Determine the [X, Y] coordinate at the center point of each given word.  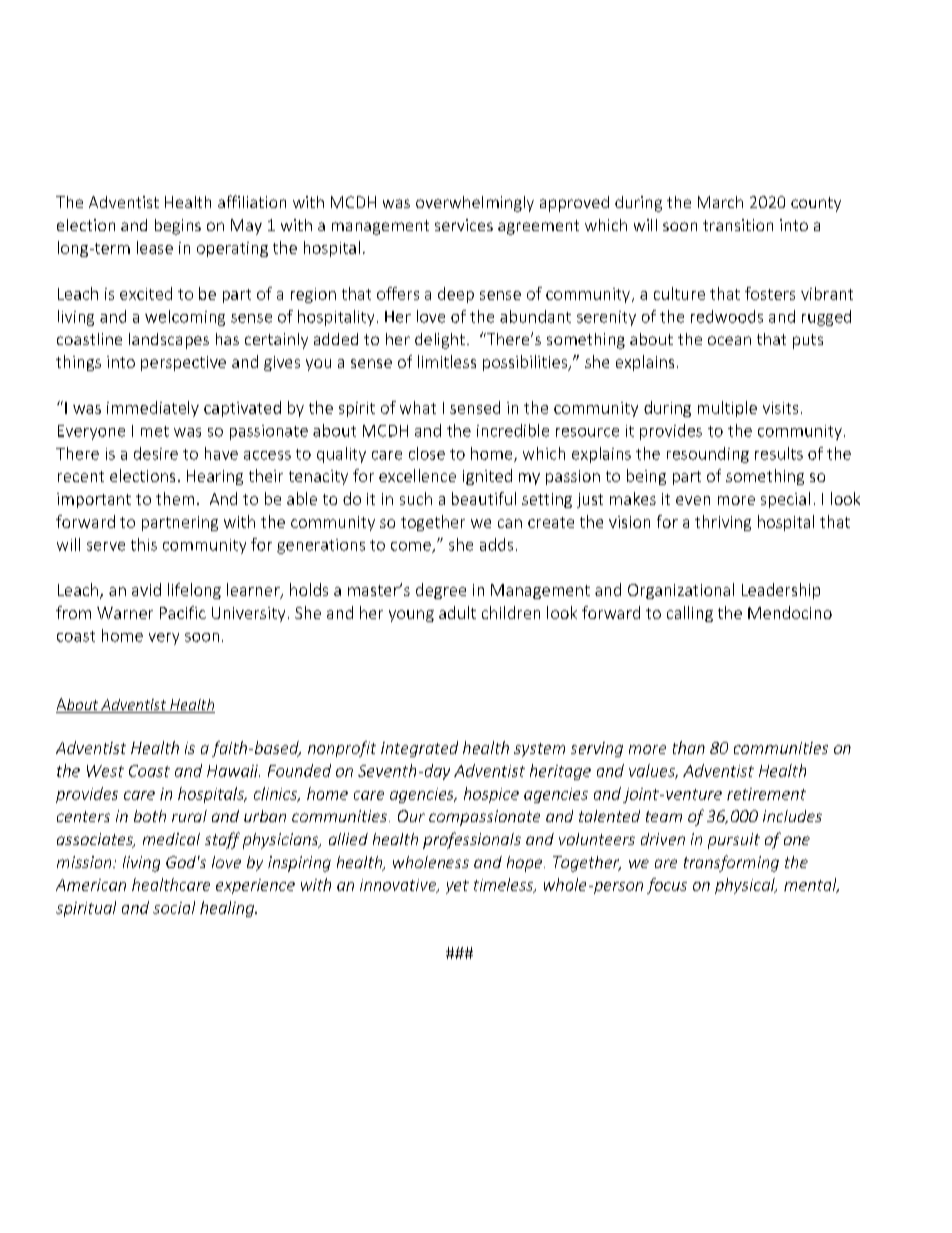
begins [178, 227]
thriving [723, 523]
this [144, 544]
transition [738, 225]
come [412, 547]
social [174, 907]
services [464, 225]
